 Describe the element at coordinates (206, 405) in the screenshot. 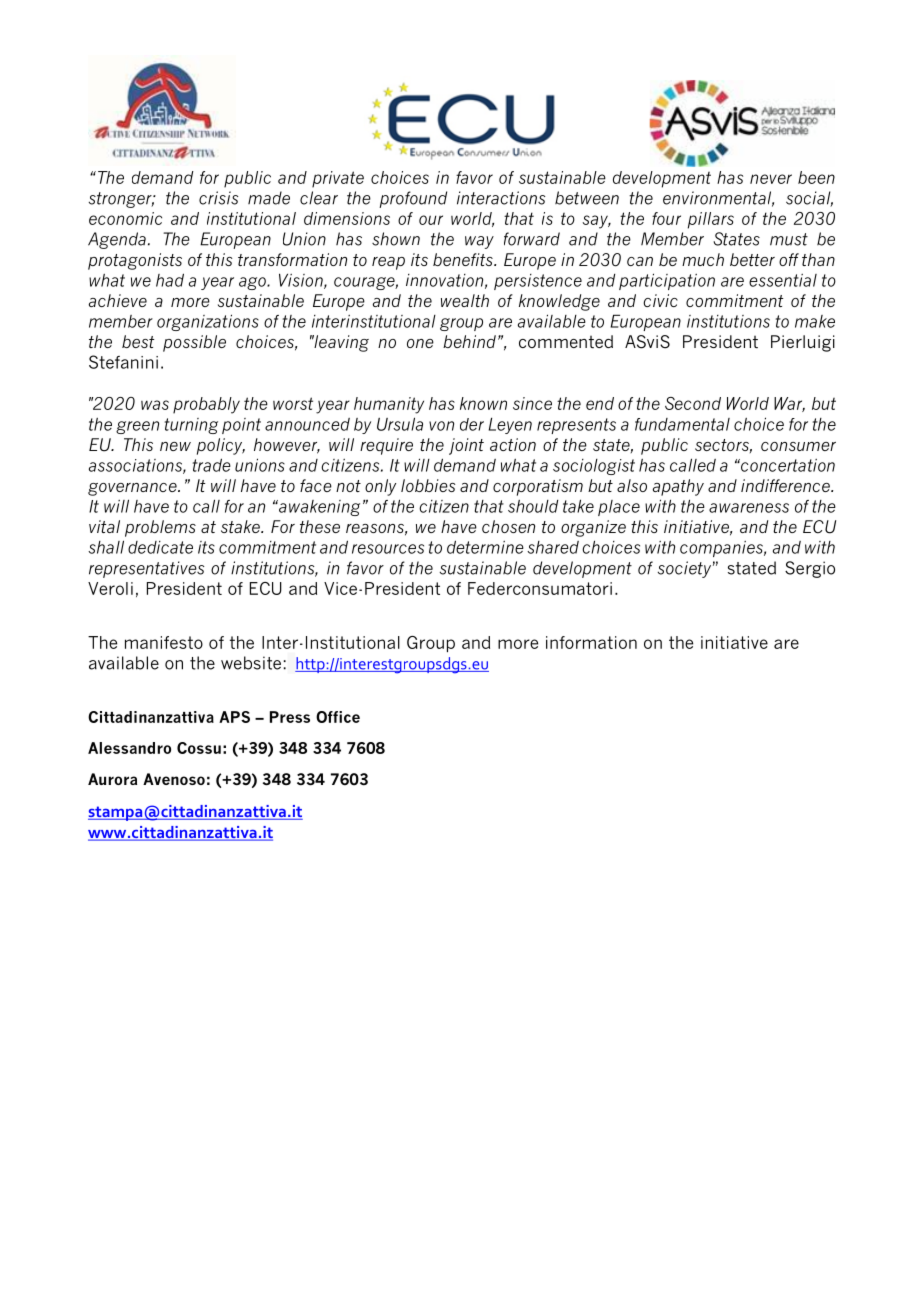

I see `probably` at that location.
